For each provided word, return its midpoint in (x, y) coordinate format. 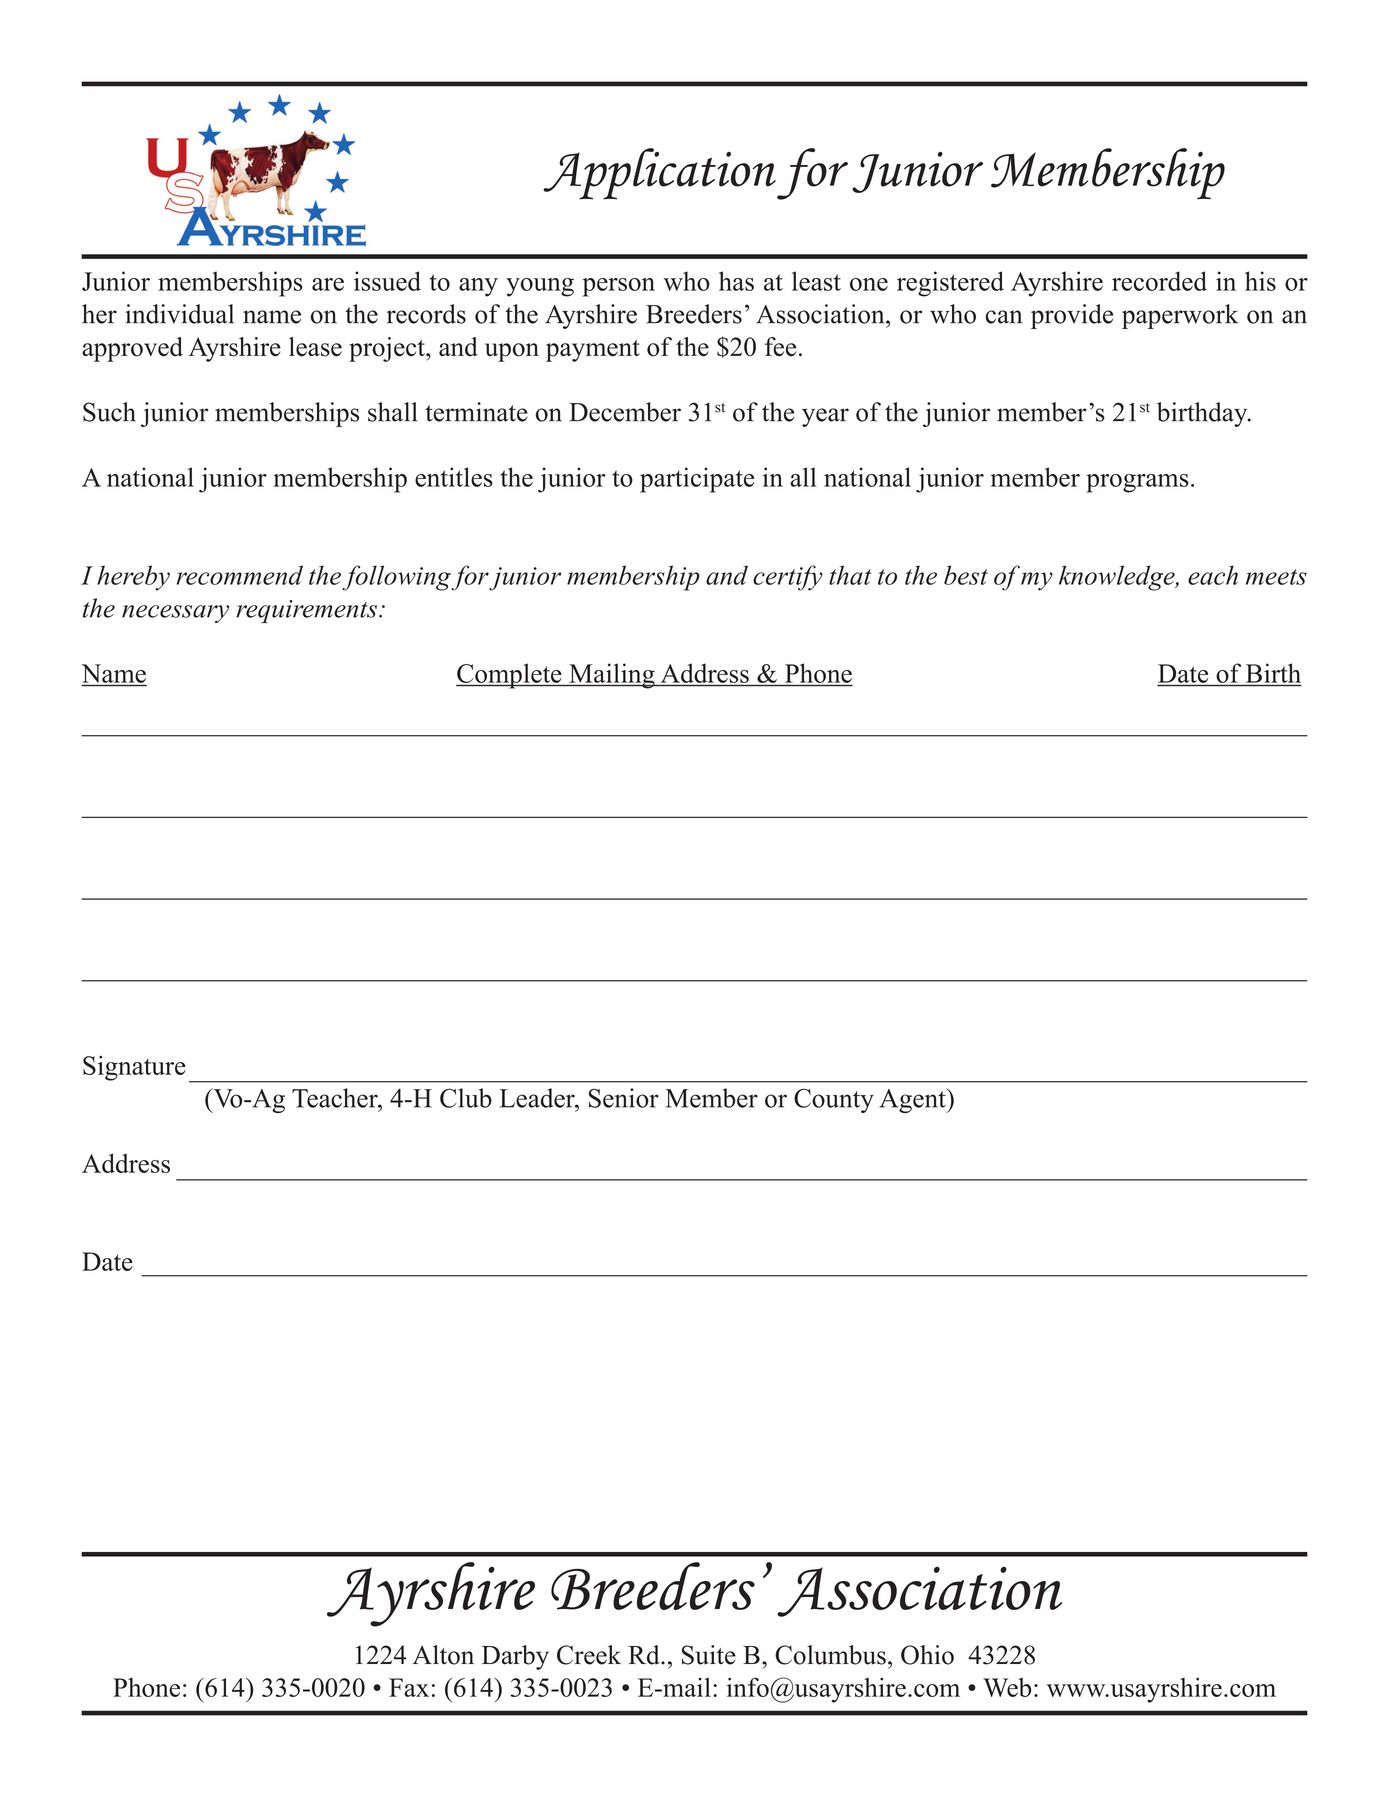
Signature (134, 1068)
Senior (624, 1098)
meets (1276, 577)
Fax (409, 1687)
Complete (510, 676)
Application (659, 174)
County (834, 1100)
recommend (240, 575)
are (328, 284)
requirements (306, 611)
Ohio (927, 1655)
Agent (913, 1100)
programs (1137, 483)
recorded (1159, 281)
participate (697, 480)
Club (466, 1098)
